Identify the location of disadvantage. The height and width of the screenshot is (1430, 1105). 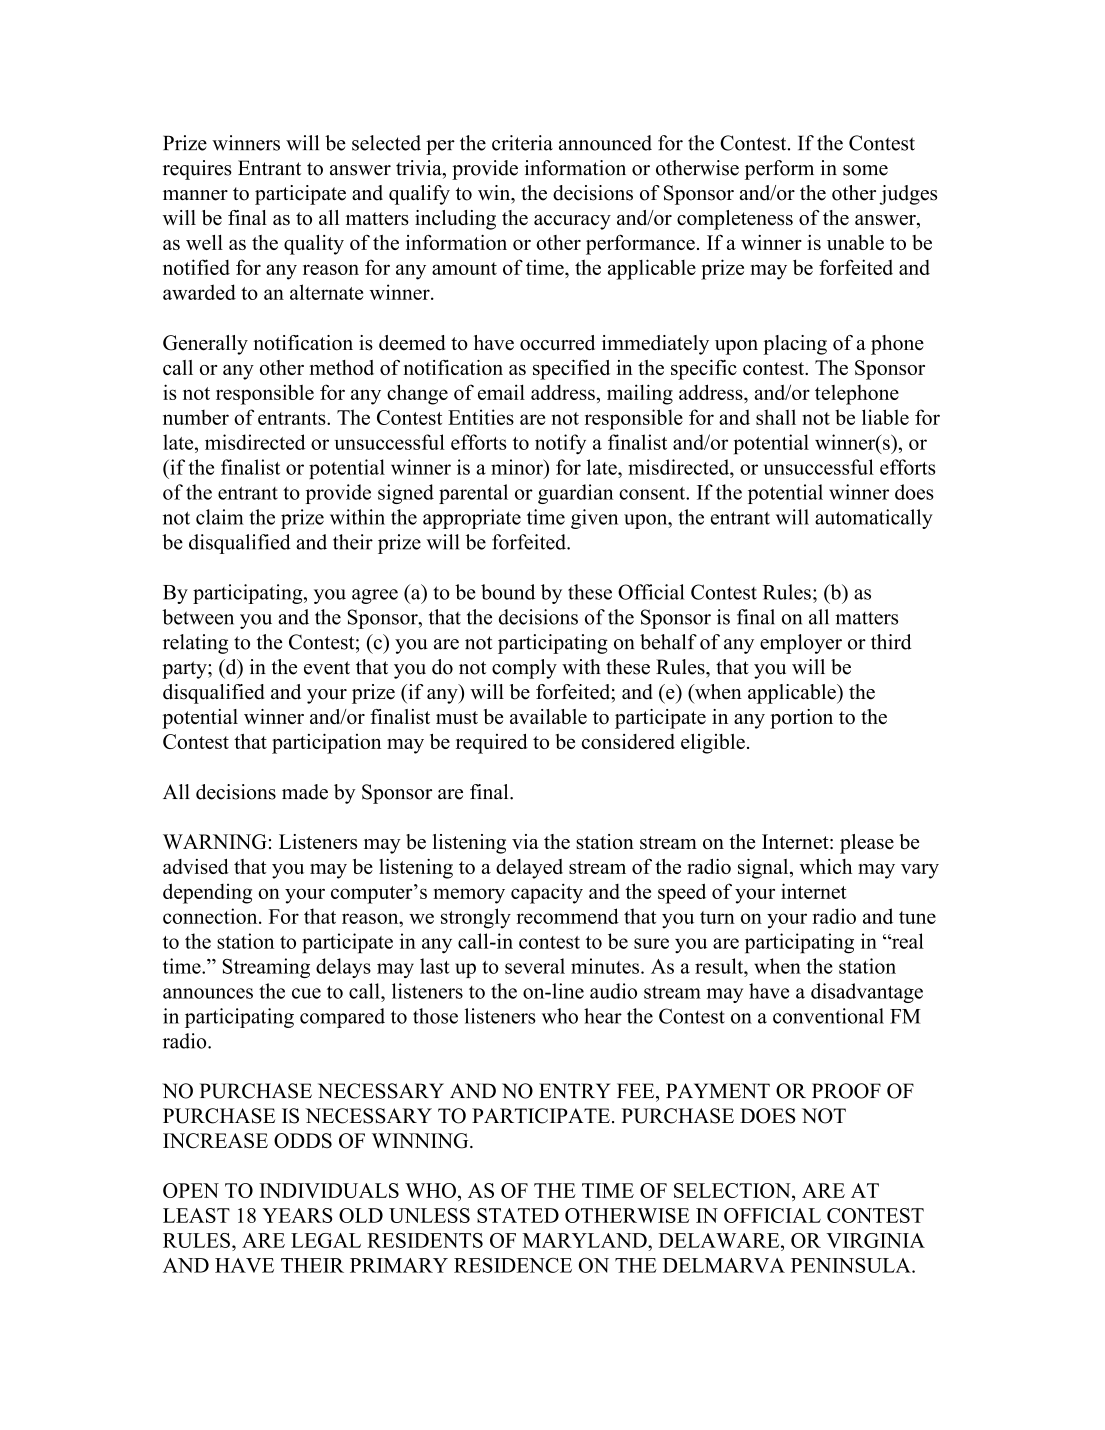
(867, 993).
